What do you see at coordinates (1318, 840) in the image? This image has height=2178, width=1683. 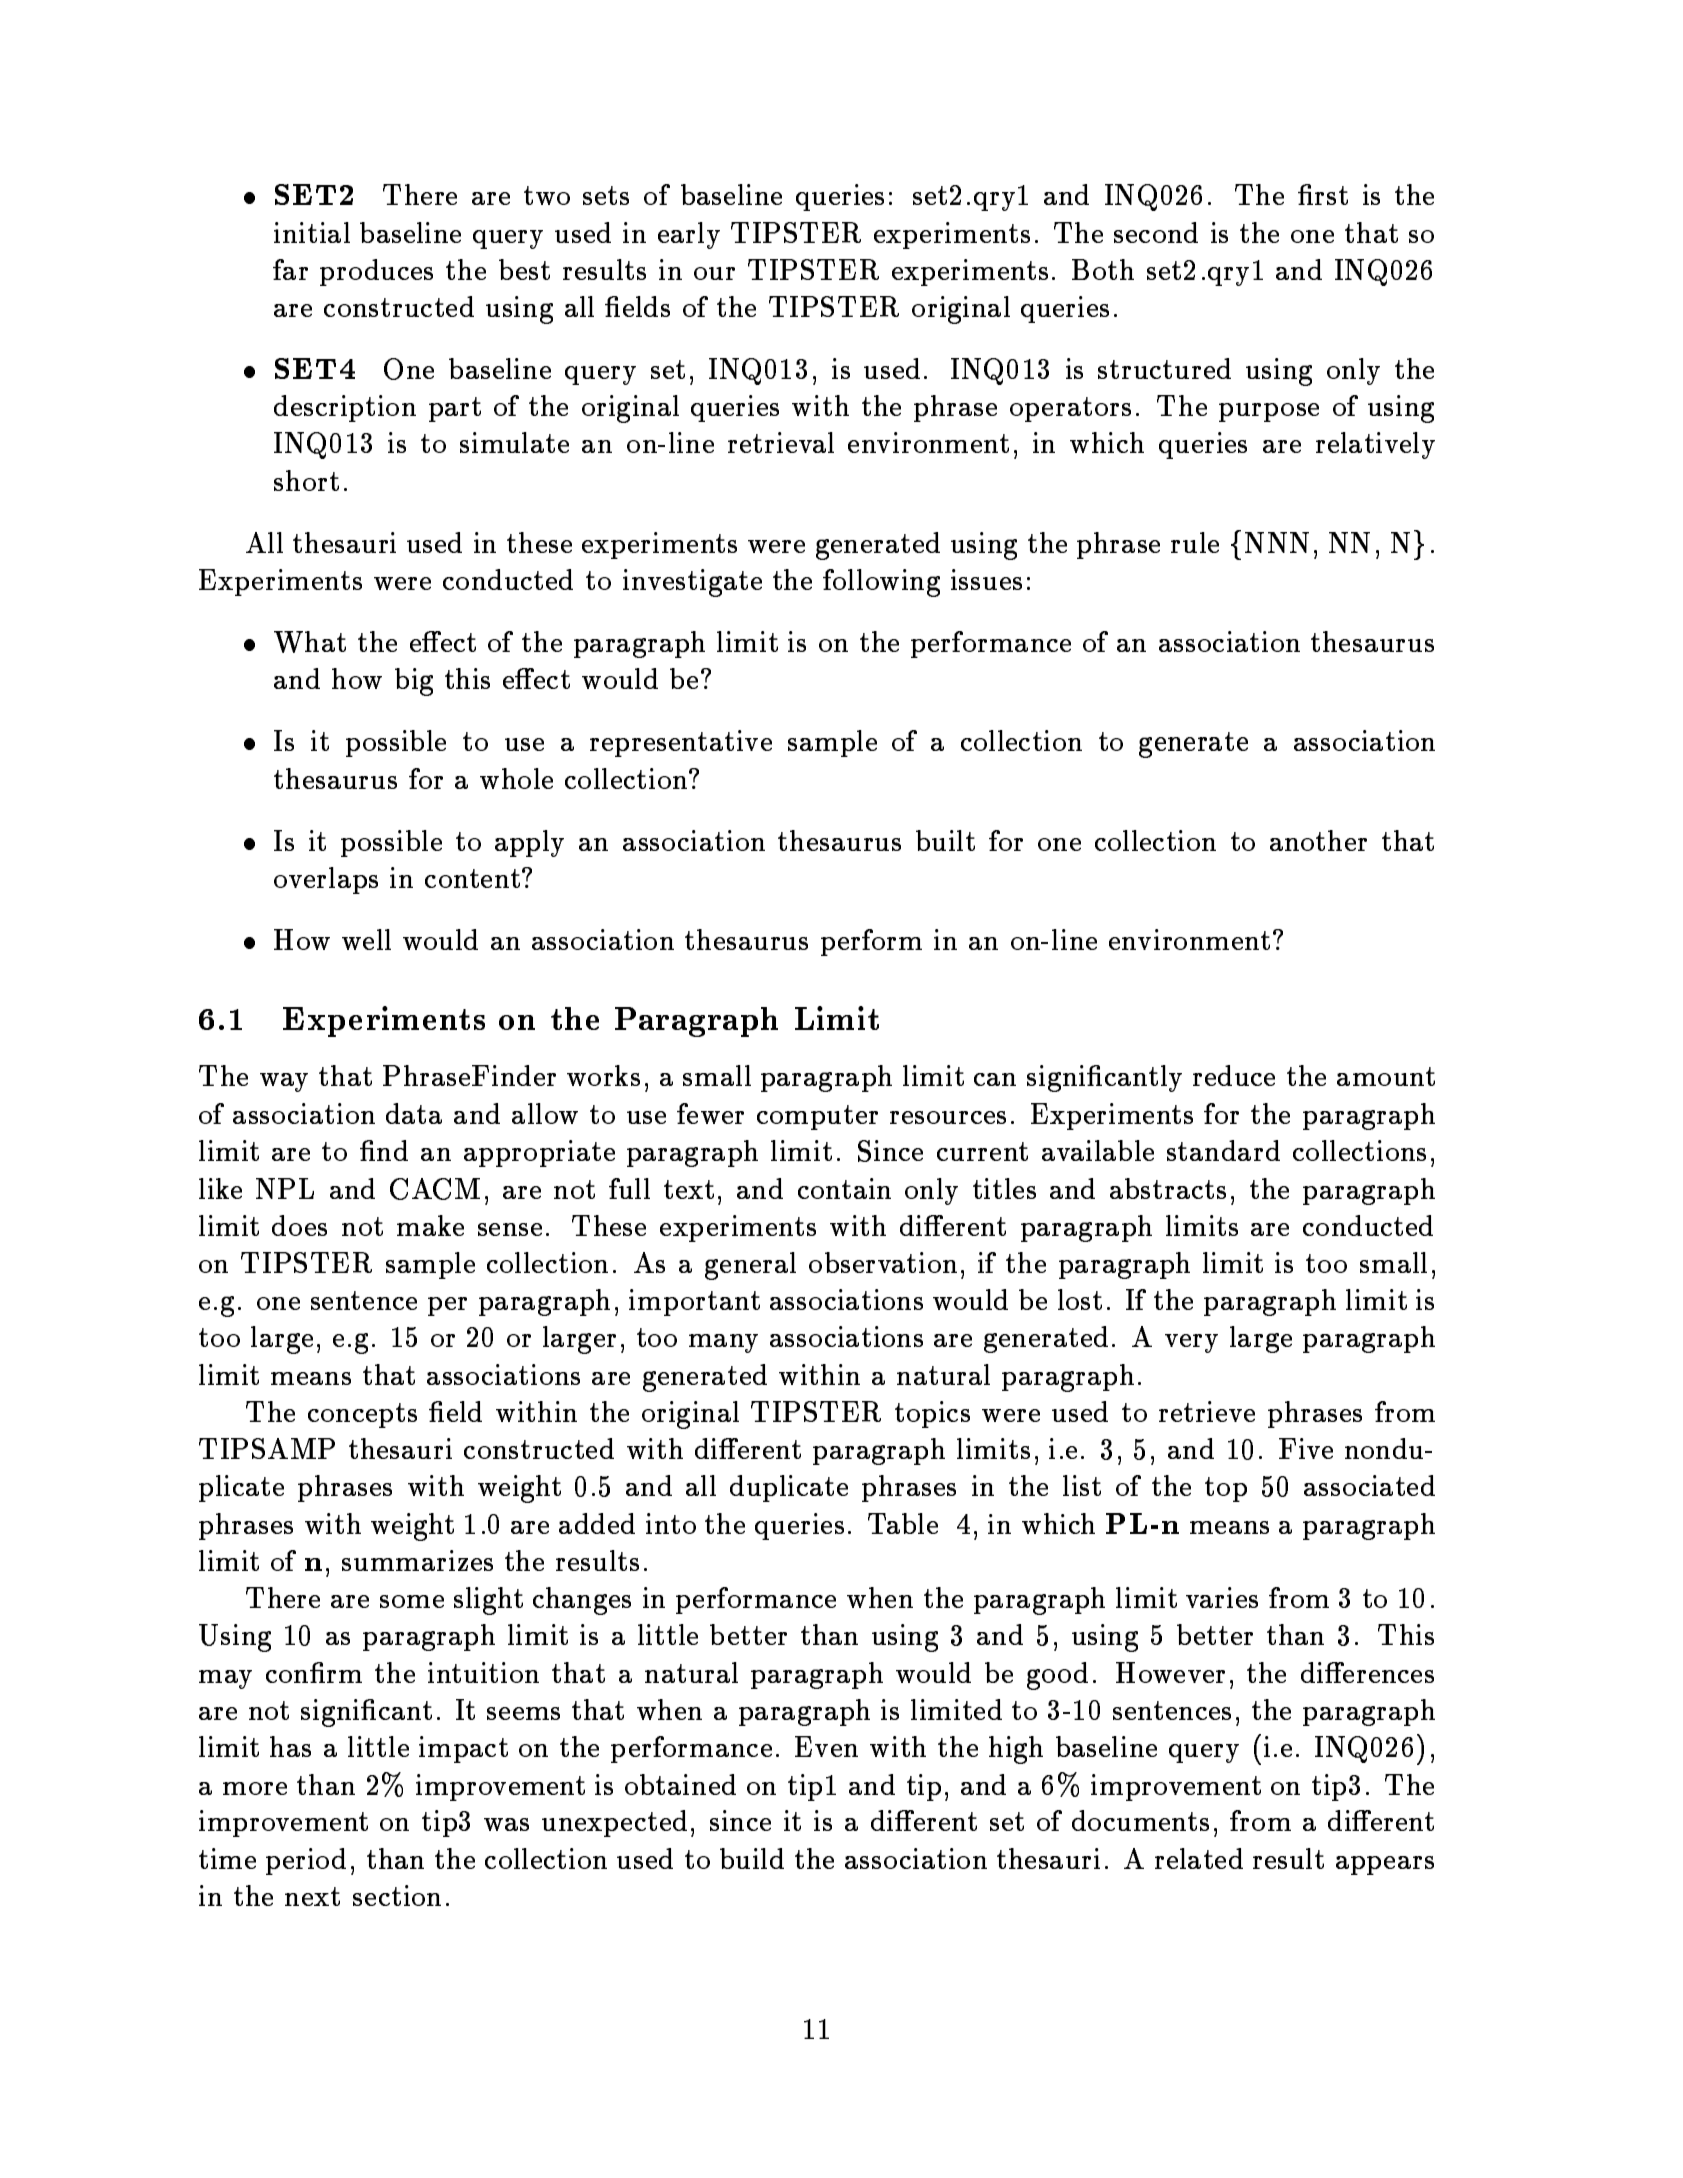 I see `another` at bounding box center [1318, 840].
